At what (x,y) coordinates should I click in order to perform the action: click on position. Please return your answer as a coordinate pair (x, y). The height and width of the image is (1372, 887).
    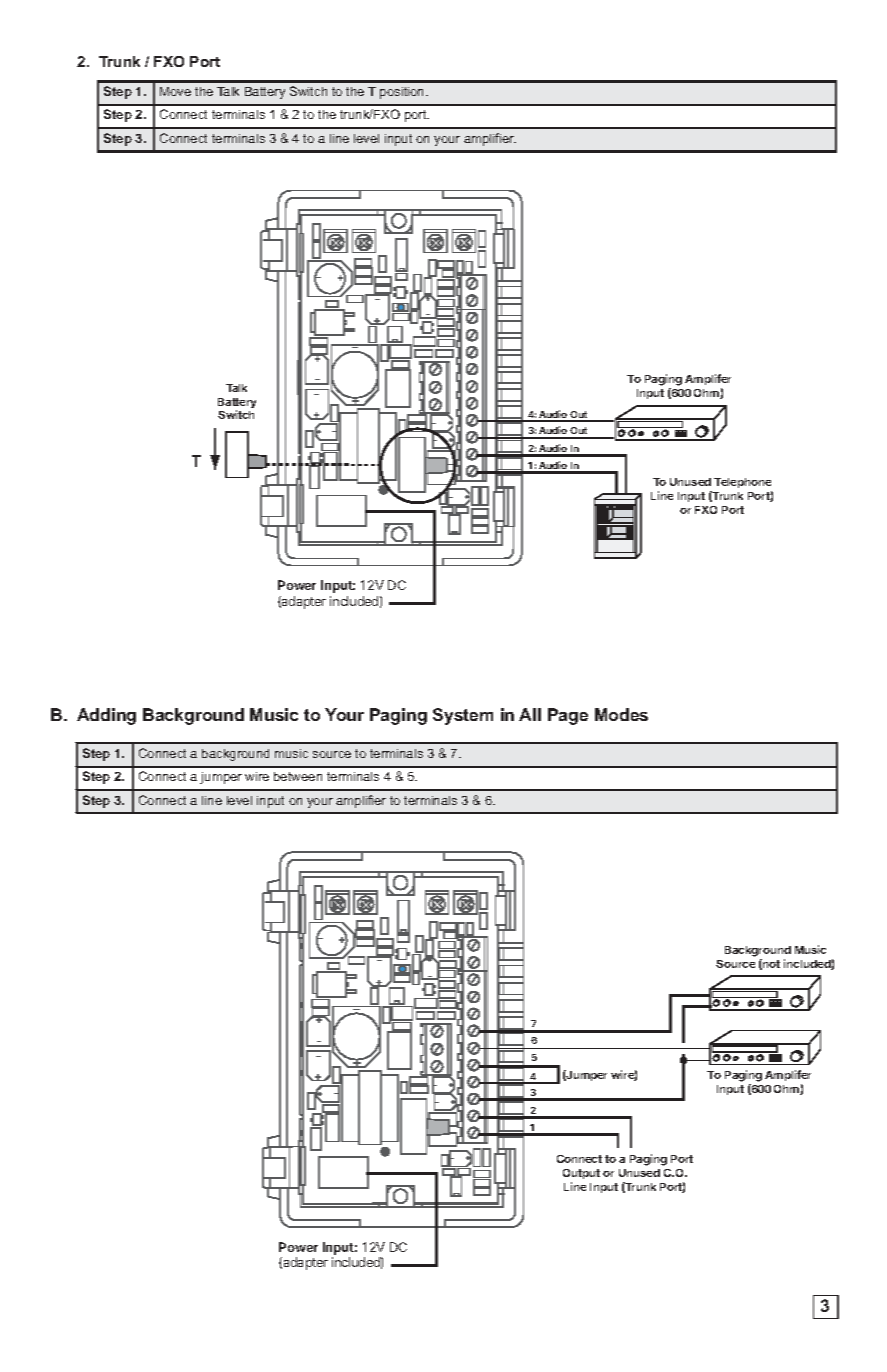
    Looking at the image, I should click on (403, 93).
